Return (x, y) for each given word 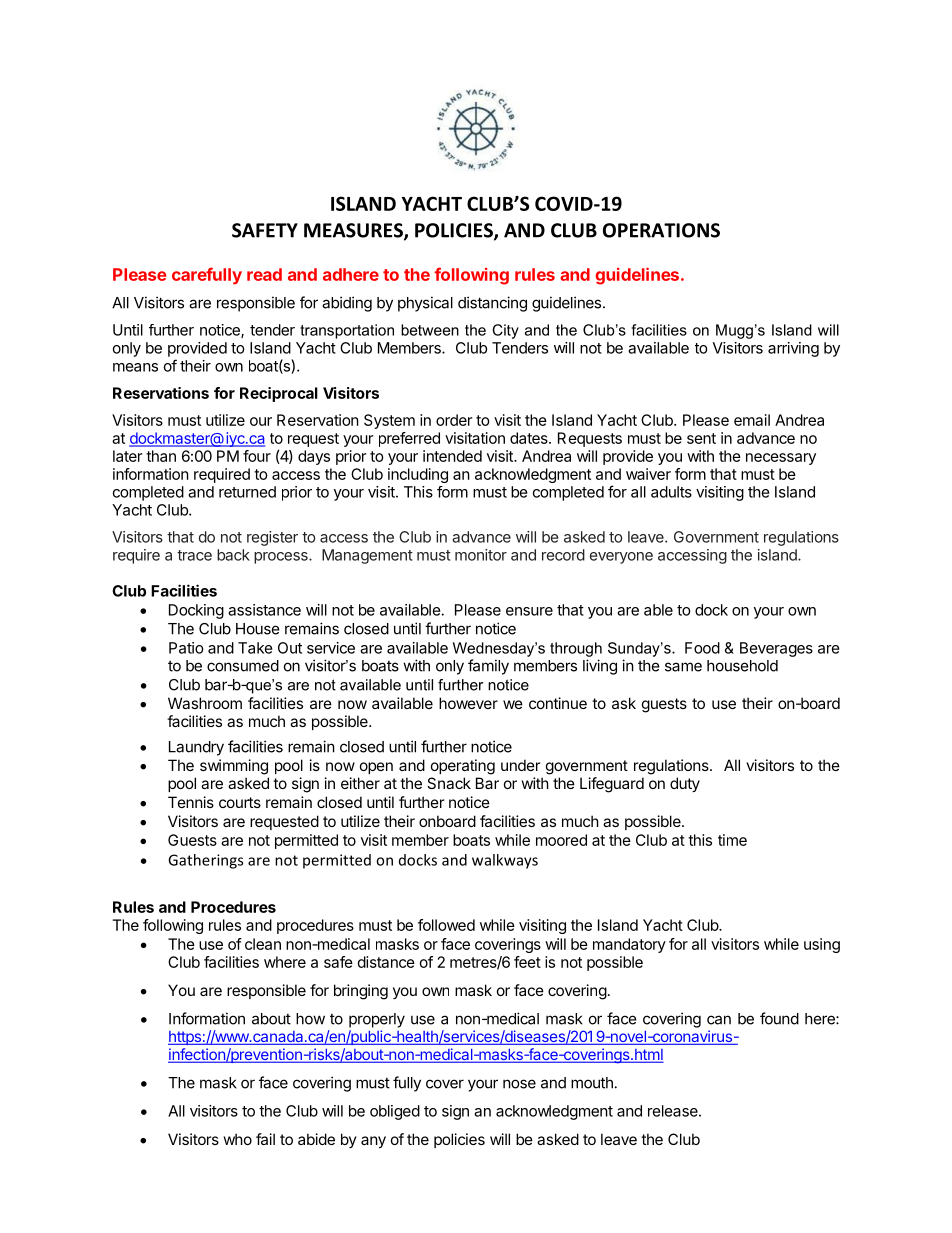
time (732, 840)
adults (671, 492)
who (238, 1139)
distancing (492, 304)
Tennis (191, 802)
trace (194, 555)
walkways (505, 861)
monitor (481, 555)
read (264, 274)
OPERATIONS (661, 230)
